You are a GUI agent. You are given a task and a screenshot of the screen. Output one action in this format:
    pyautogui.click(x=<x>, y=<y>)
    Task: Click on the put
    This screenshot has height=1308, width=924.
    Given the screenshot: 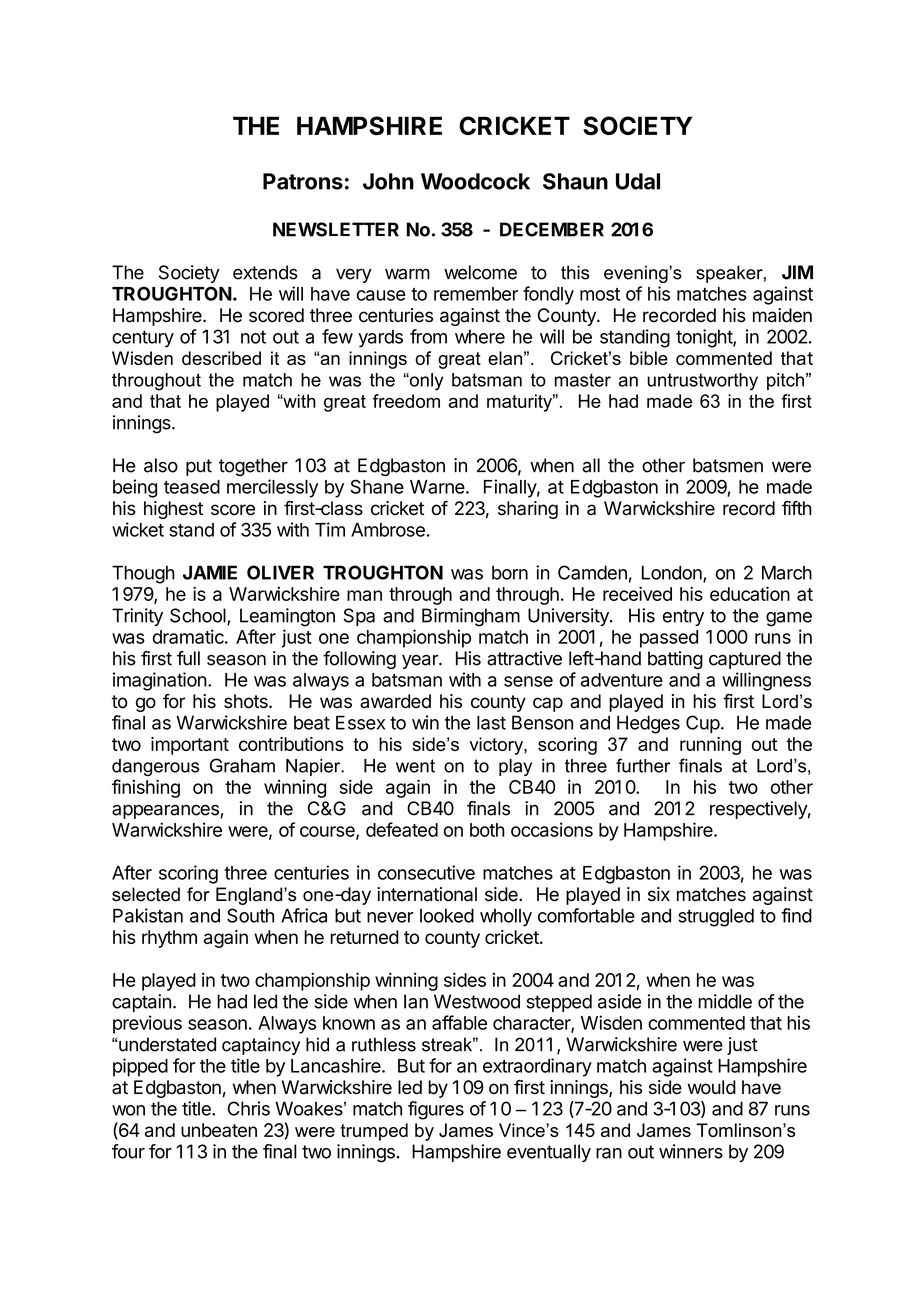 What is the action you would take?
    pyautogui.click(x=199, y=467)
